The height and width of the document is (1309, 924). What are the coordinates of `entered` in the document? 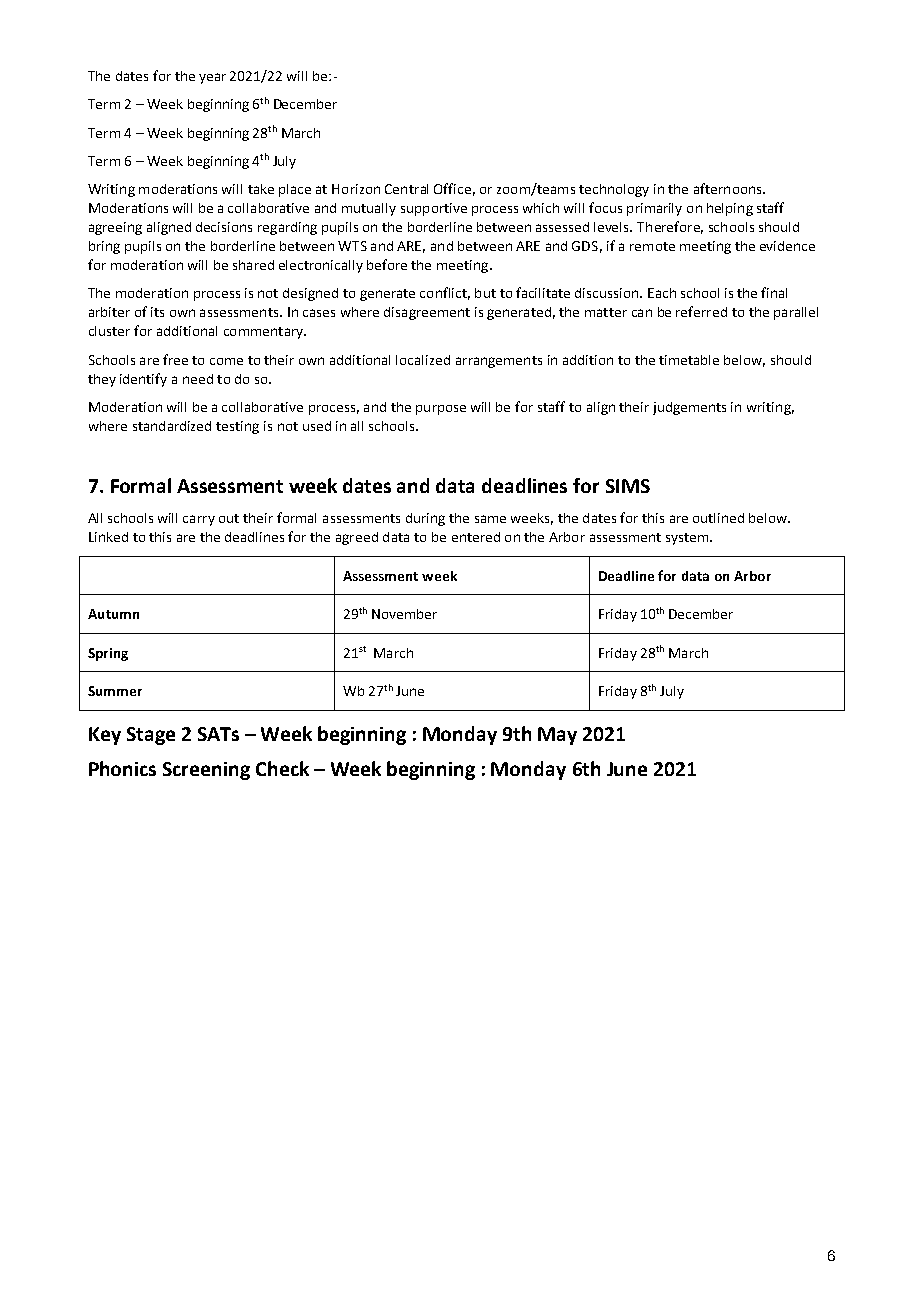 It's located at (476, 537).
